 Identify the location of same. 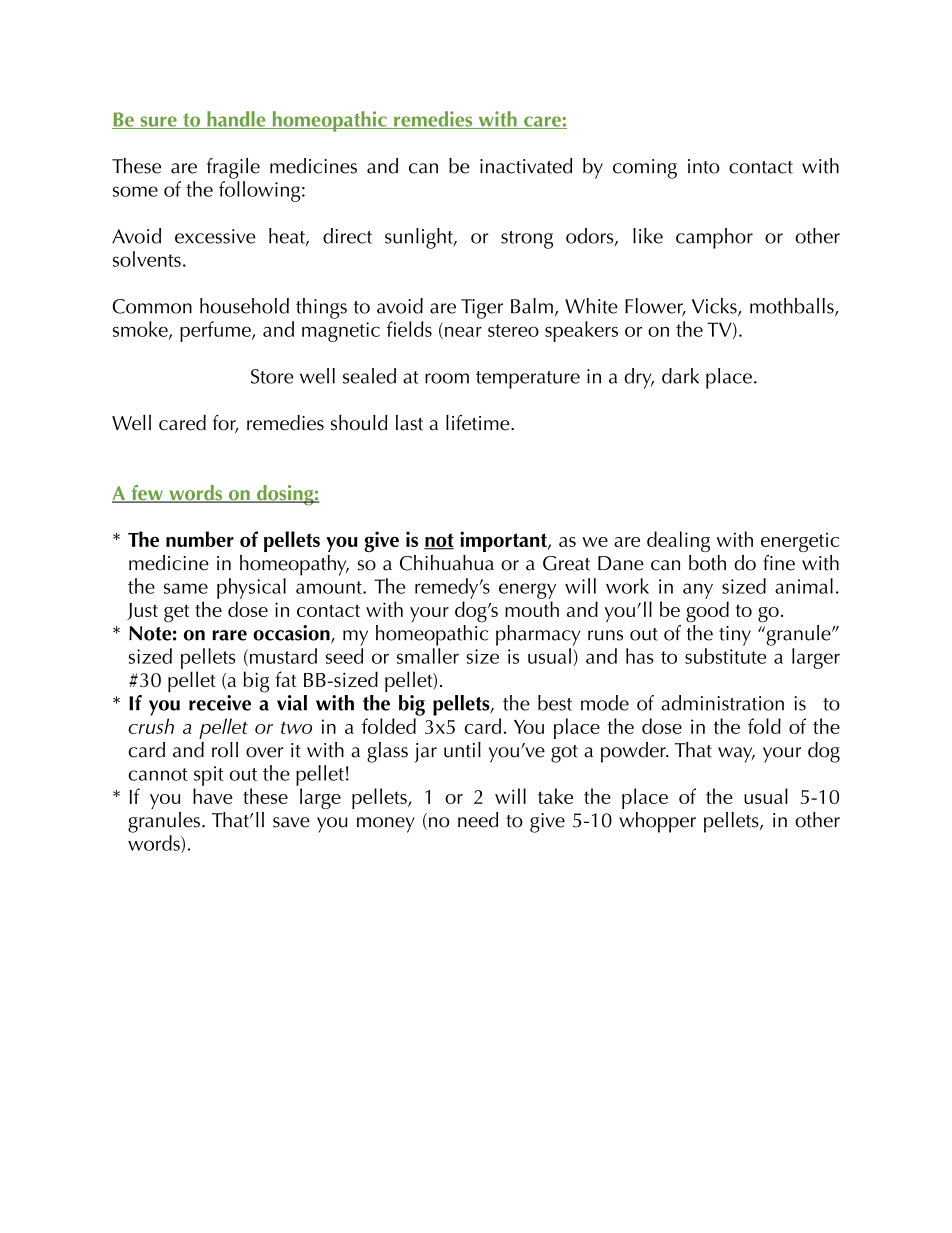
(186, 588).
